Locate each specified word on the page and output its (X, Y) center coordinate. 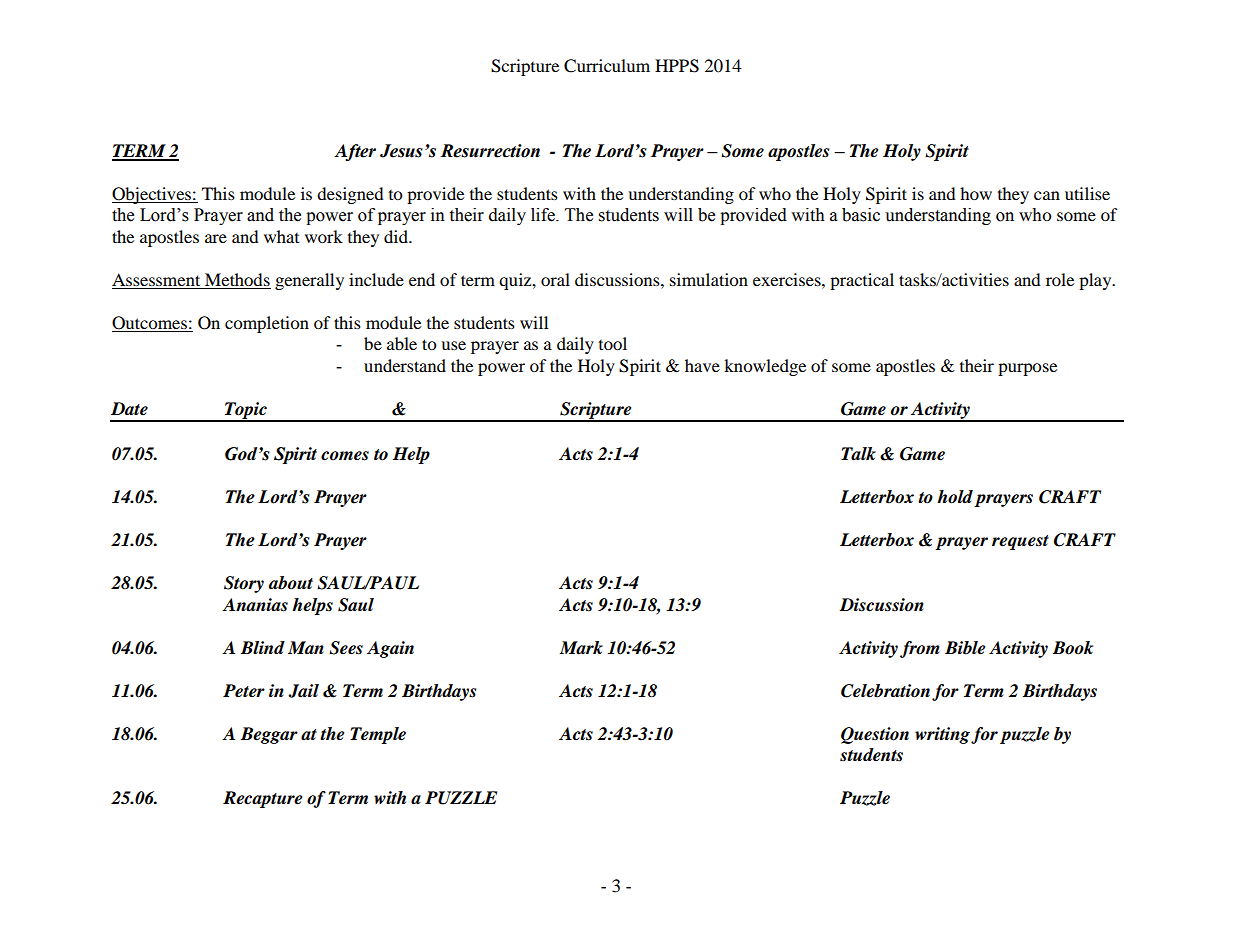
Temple (378, 735)
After (355, 152)
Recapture (262, 799)
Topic (246, 411)
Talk (858, 454)
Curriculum (607, 66)
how (976, 193)
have (702, 365)
